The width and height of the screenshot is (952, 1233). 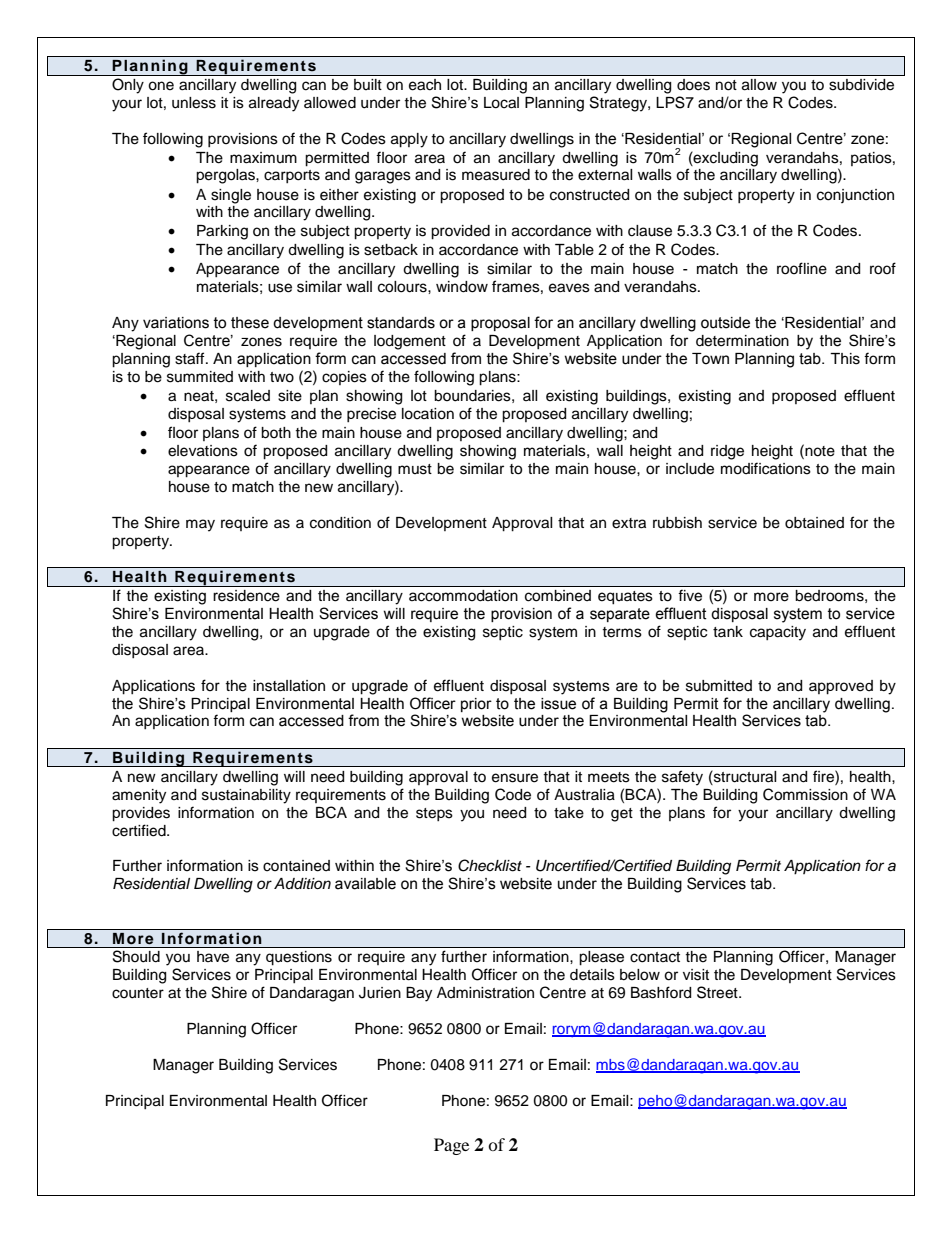 What do you see at coordinates (463, 596) in the screenshot?
I see `accommodation` at bounding box center [463, 596].
